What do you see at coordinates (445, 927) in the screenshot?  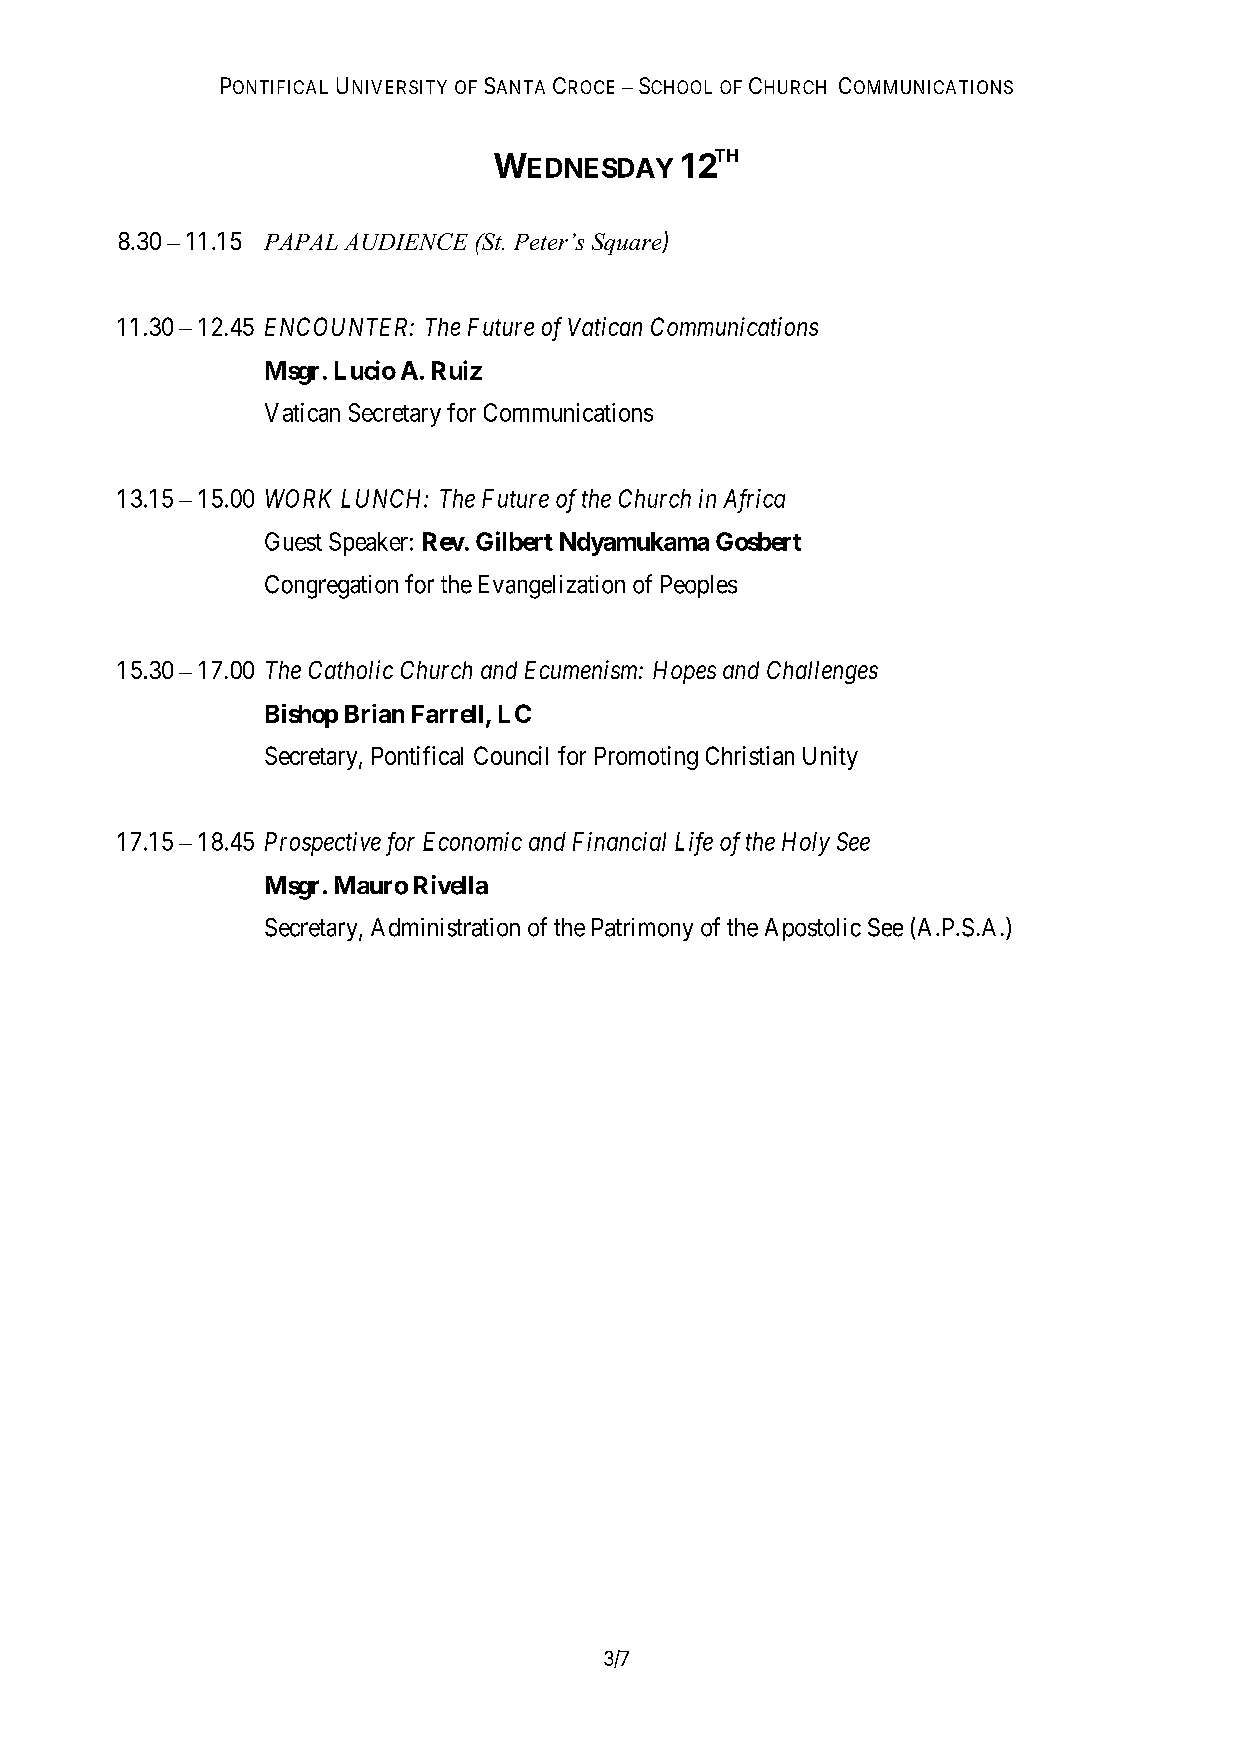 I see `Administration` at bounding box center [445, 927].
